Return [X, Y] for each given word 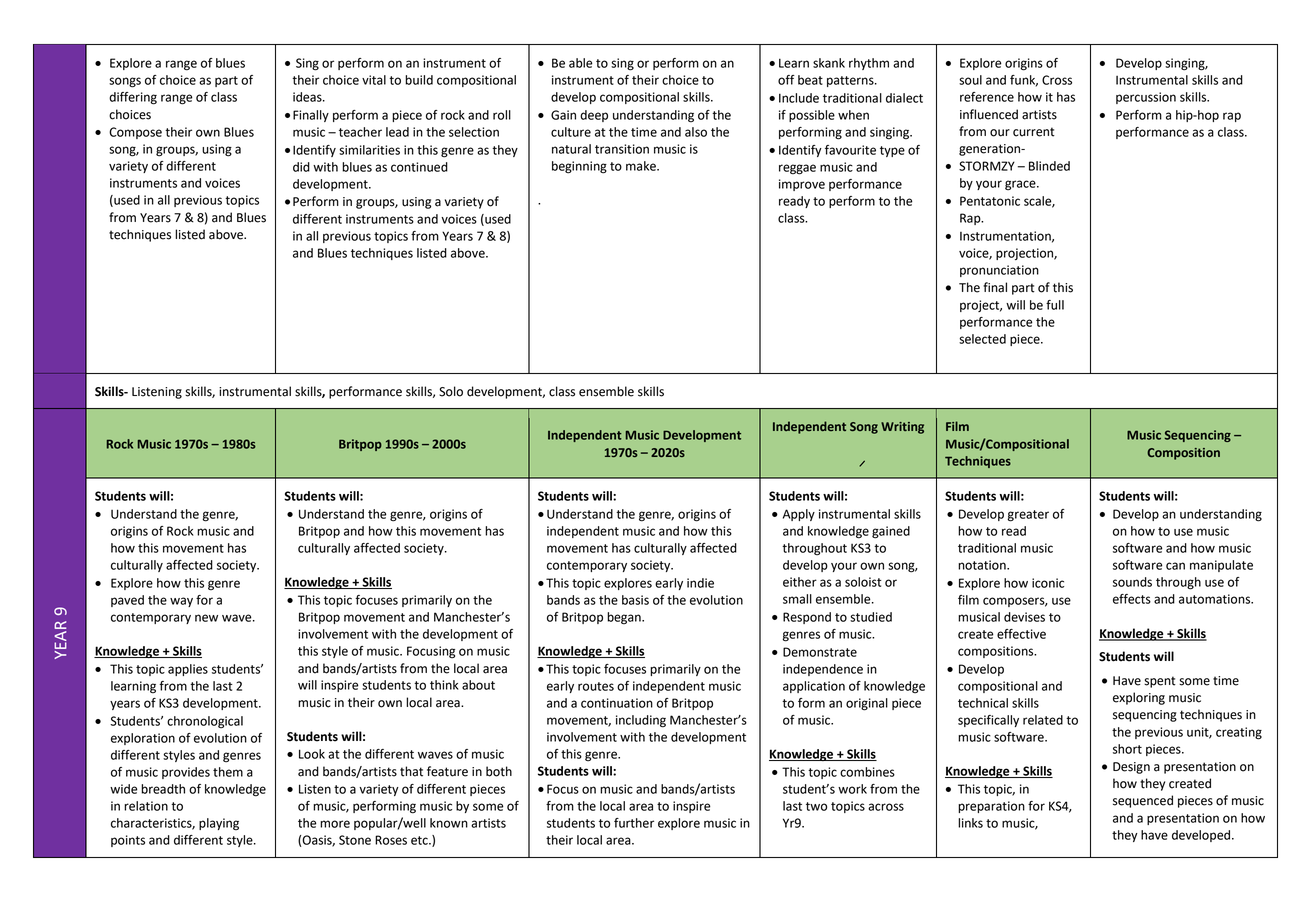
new [206, 618]
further [634, 823]
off [786, 80]
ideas [308, 97]
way [181, 602]
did [301, 167]
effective [1021, 634]
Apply [799, 515]
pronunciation [999, 271]
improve [802, 185]
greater [1028, 516]
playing [219, 824]
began [625, 618]
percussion [1146, 98]
